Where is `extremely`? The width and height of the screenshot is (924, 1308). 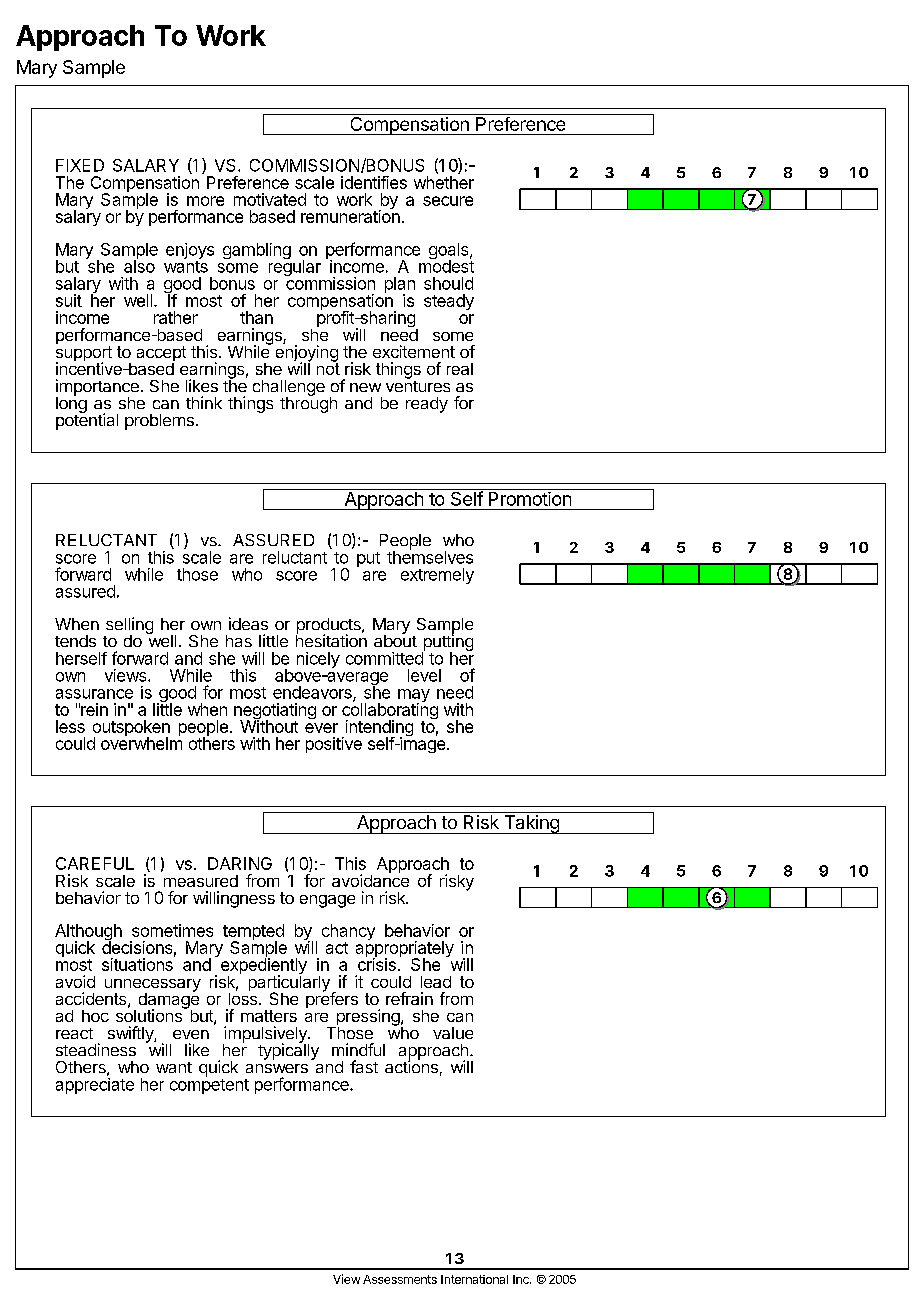 extremely is located at coordinates (437, 576).
